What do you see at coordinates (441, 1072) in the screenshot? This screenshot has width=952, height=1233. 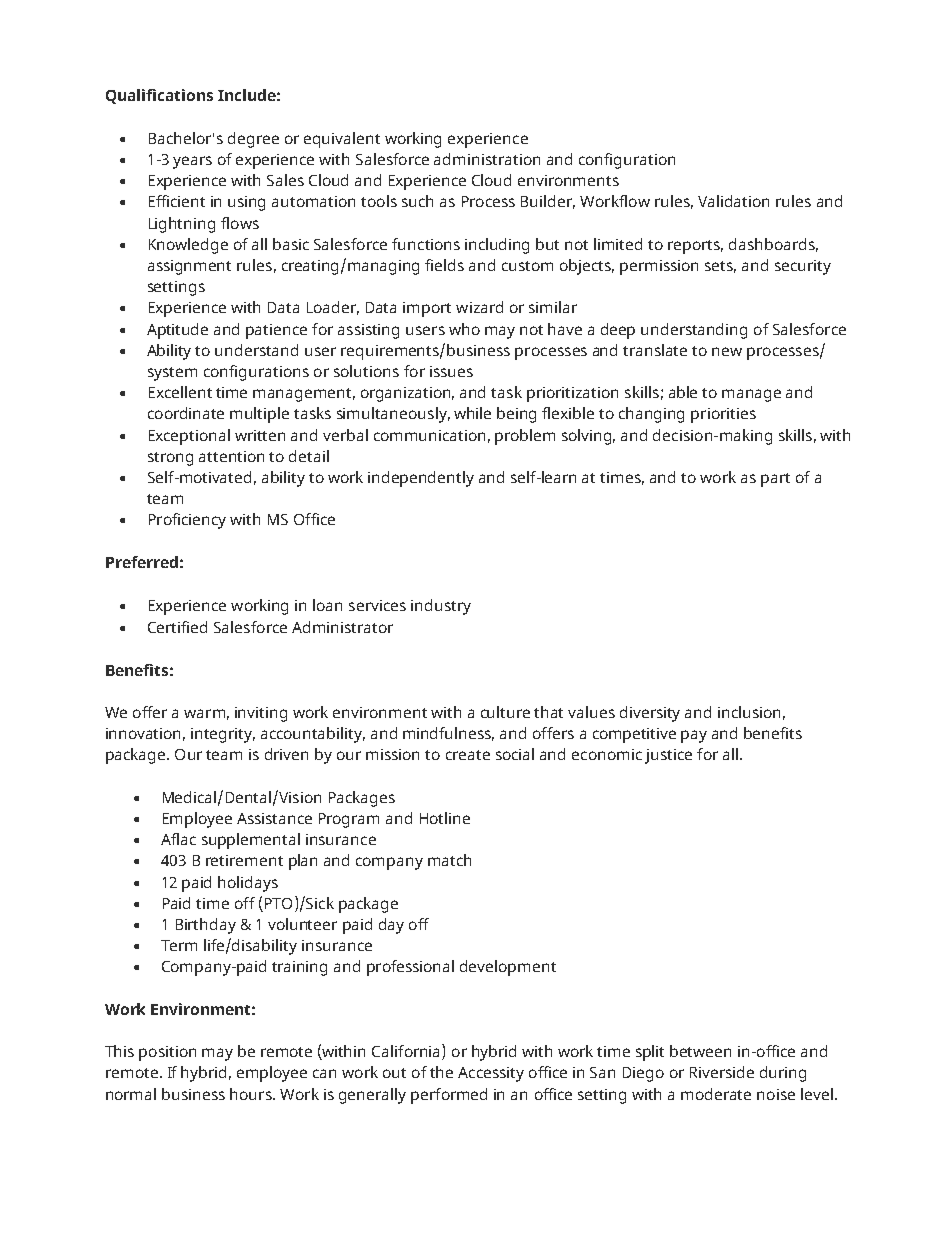 I see `the` at bounding box center [441, 1072].
